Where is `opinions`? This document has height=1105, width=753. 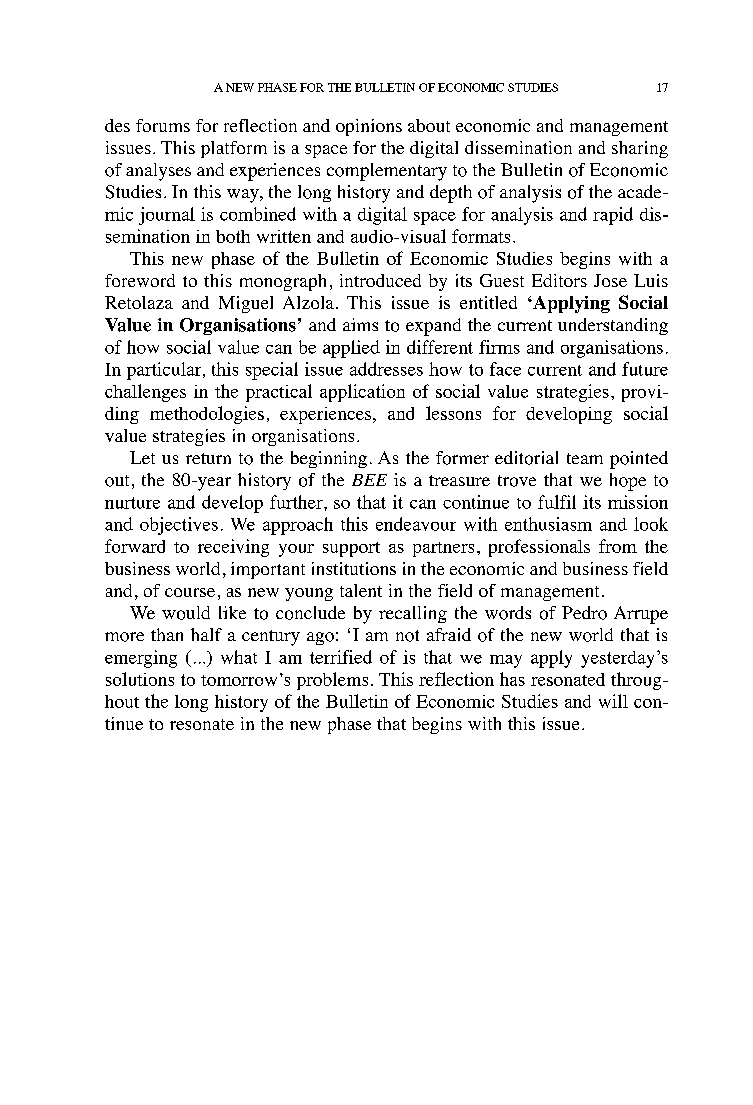 opinions is located at coordinates (369, 127).
